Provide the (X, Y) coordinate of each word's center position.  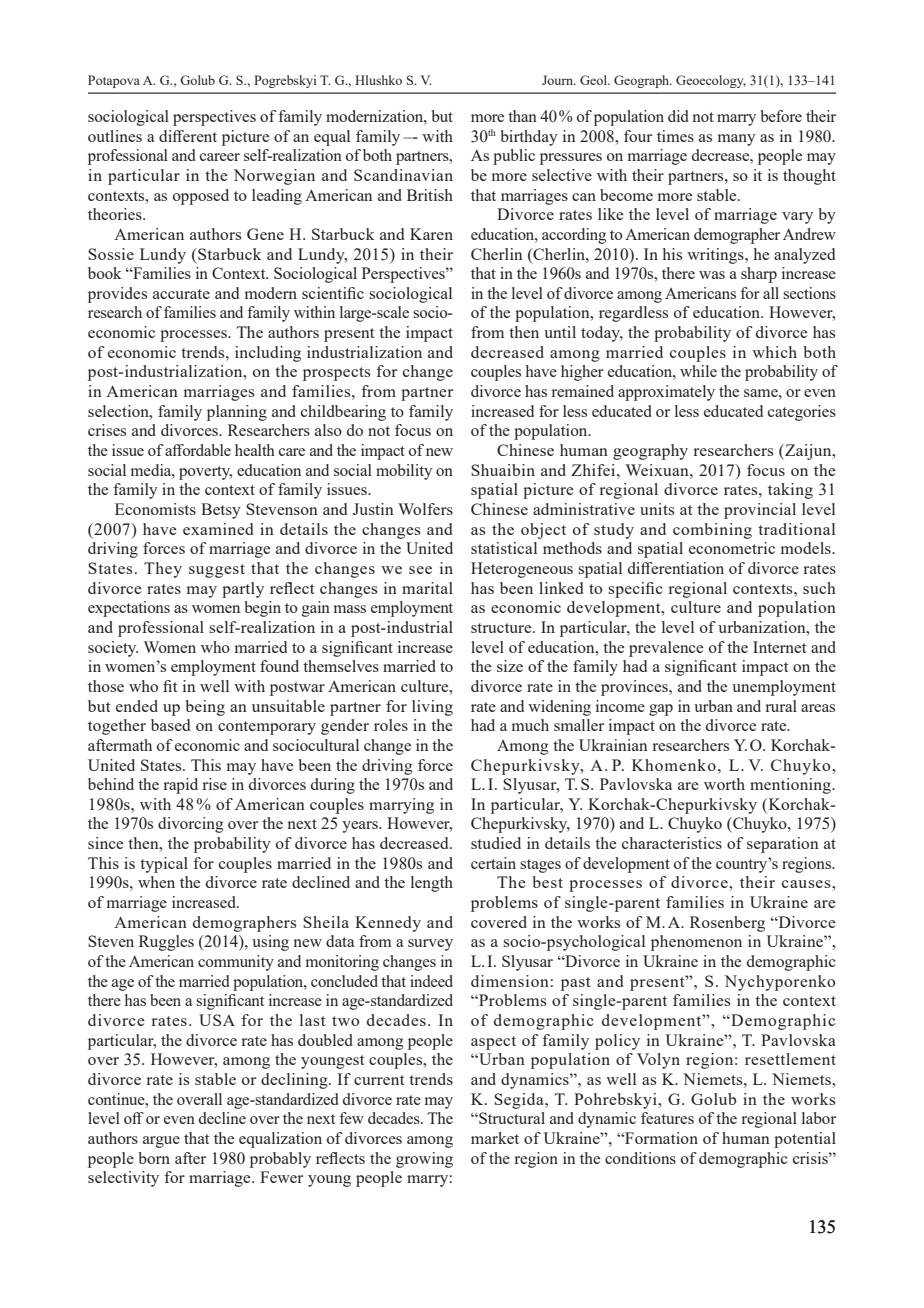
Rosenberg (727, 924)
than (522, 116)
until (560, 332)
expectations (129, 609)
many (737, 140)
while (698, 371)
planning (237, 413)
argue (161, 1142)
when (156, 882)
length (432, 884)
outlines (115, 136)
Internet (779, 647)
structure (502, 628)
